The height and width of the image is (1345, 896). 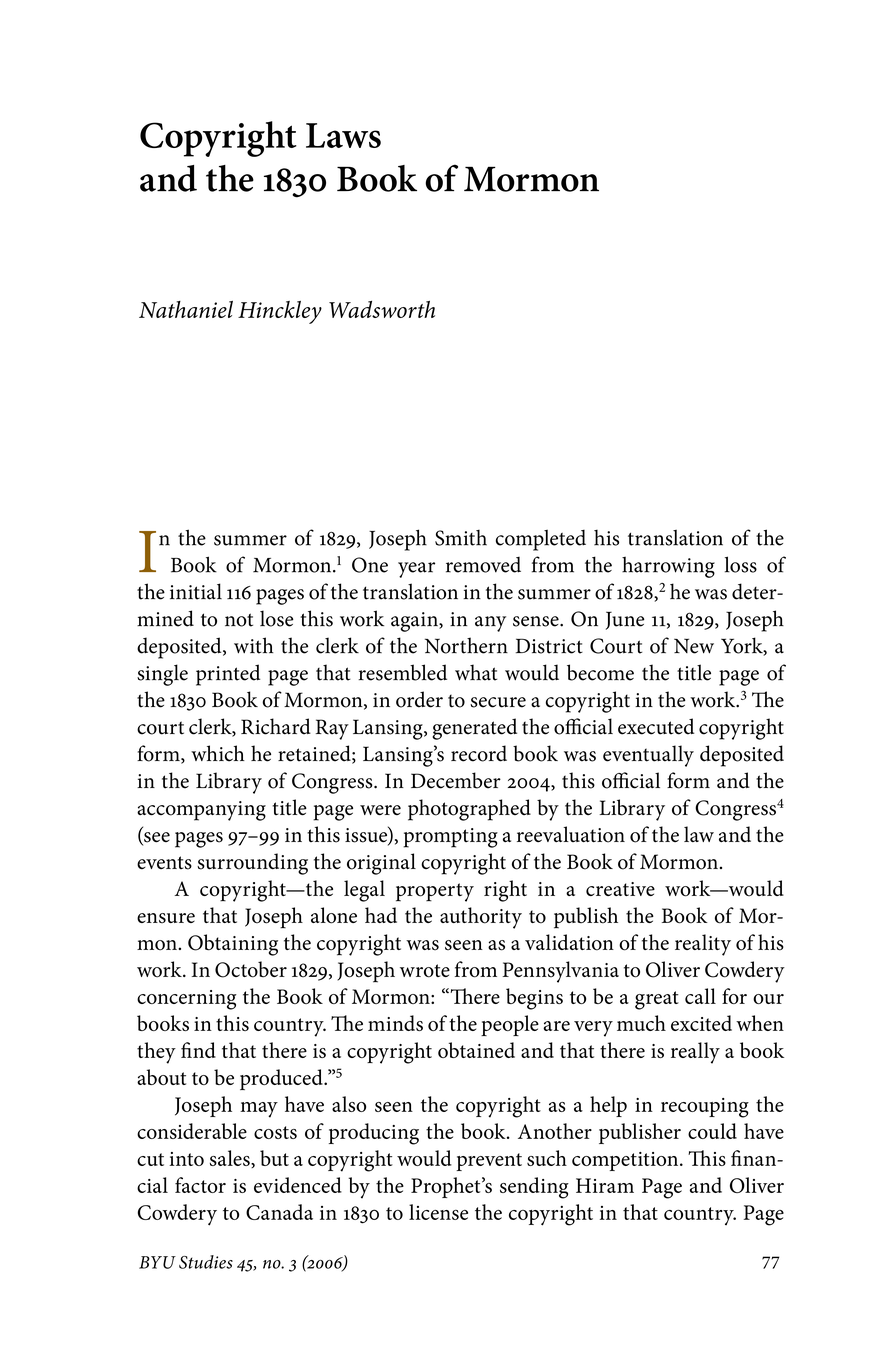 What do you see at coordinates (228, 675) in the image?
I see `printed` at bounding box center [228, 675].
